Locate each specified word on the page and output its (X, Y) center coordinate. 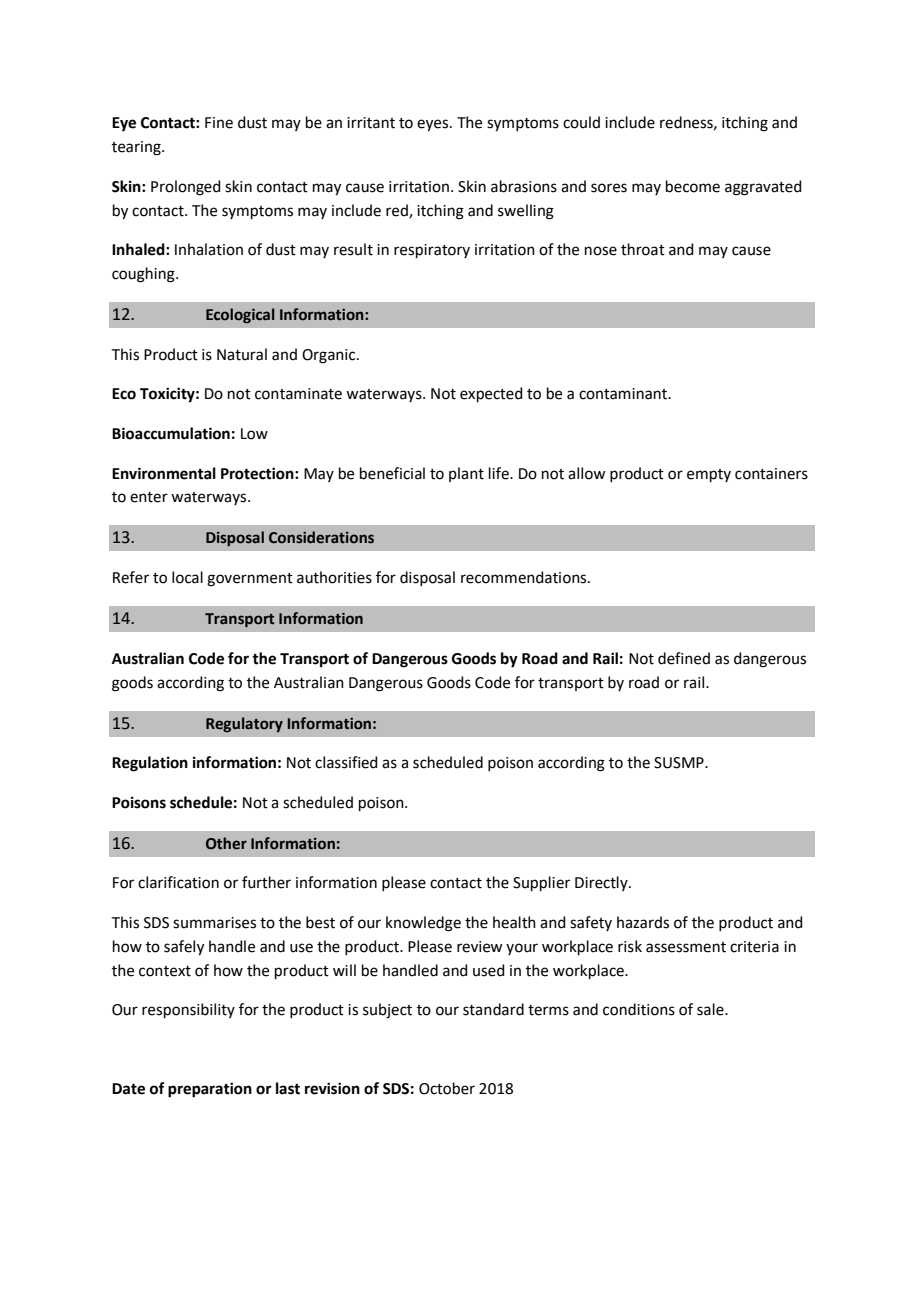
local (187, 577)
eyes (434, 125)
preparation (210, 1090)
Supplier (541, 883)
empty (709, 475)
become (693, 186)
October (447, 1088)
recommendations (525, 577)
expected (491, 394)
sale (711, 1009)
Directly (602, 883)
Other (226, 843)
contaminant (624, 394)
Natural (242, 354)
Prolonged (186, 188)
